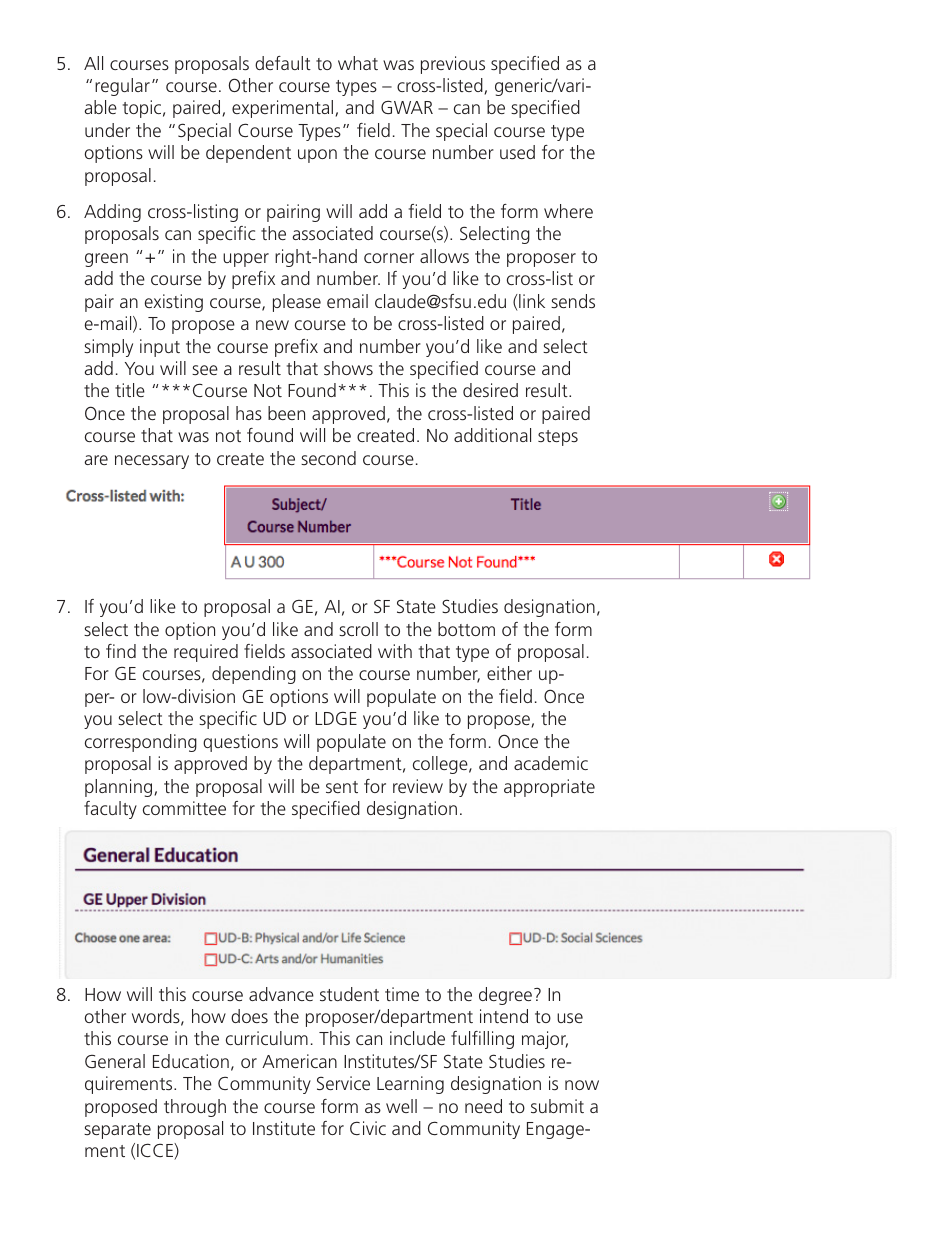 Image resolution: width=952 pixels, height=1233 pixels. I want to click on find, so click(121, 651).
